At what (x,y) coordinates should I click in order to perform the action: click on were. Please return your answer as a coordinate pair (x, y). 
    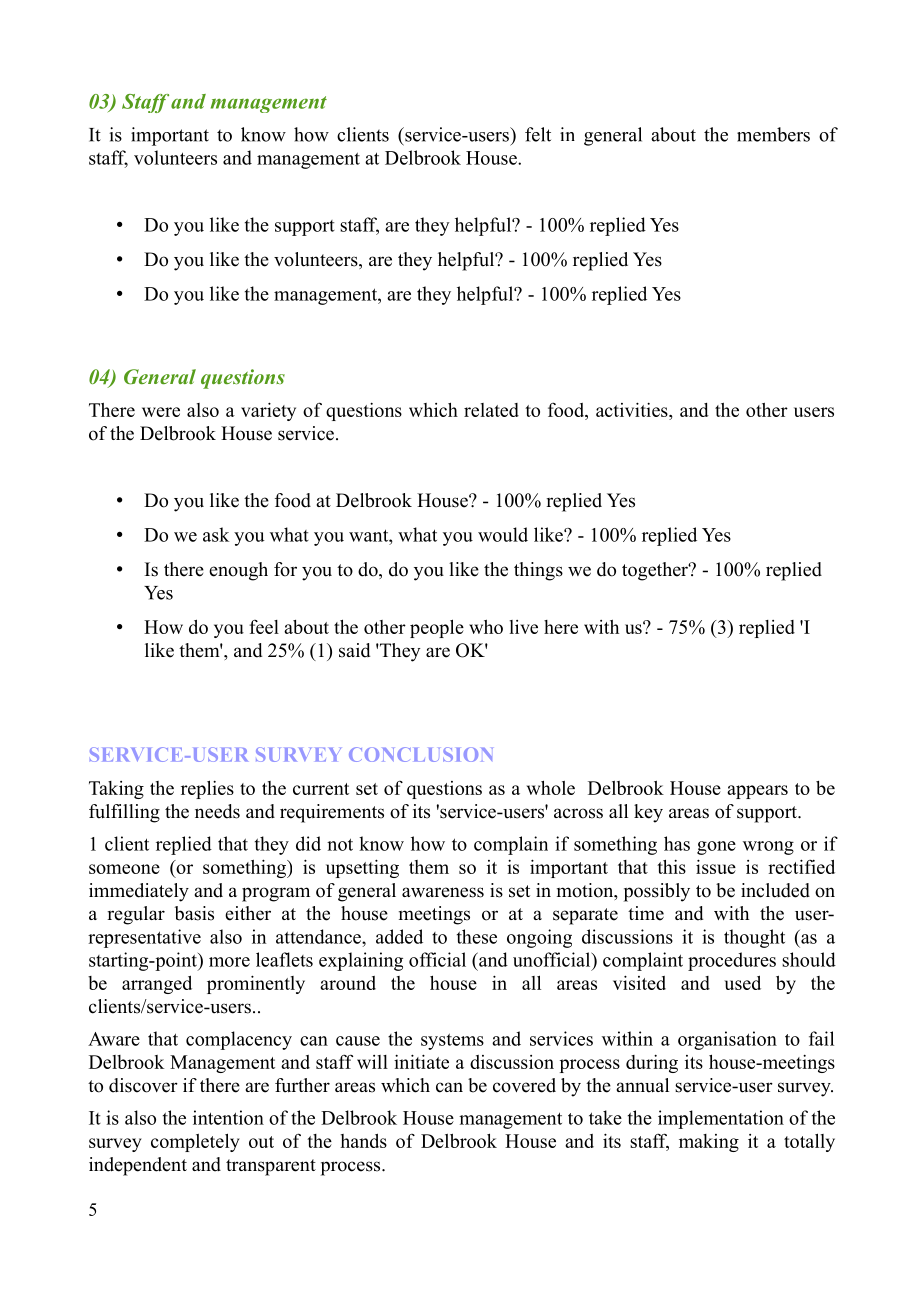
    Looking at the image, I should click on (161, 412).
